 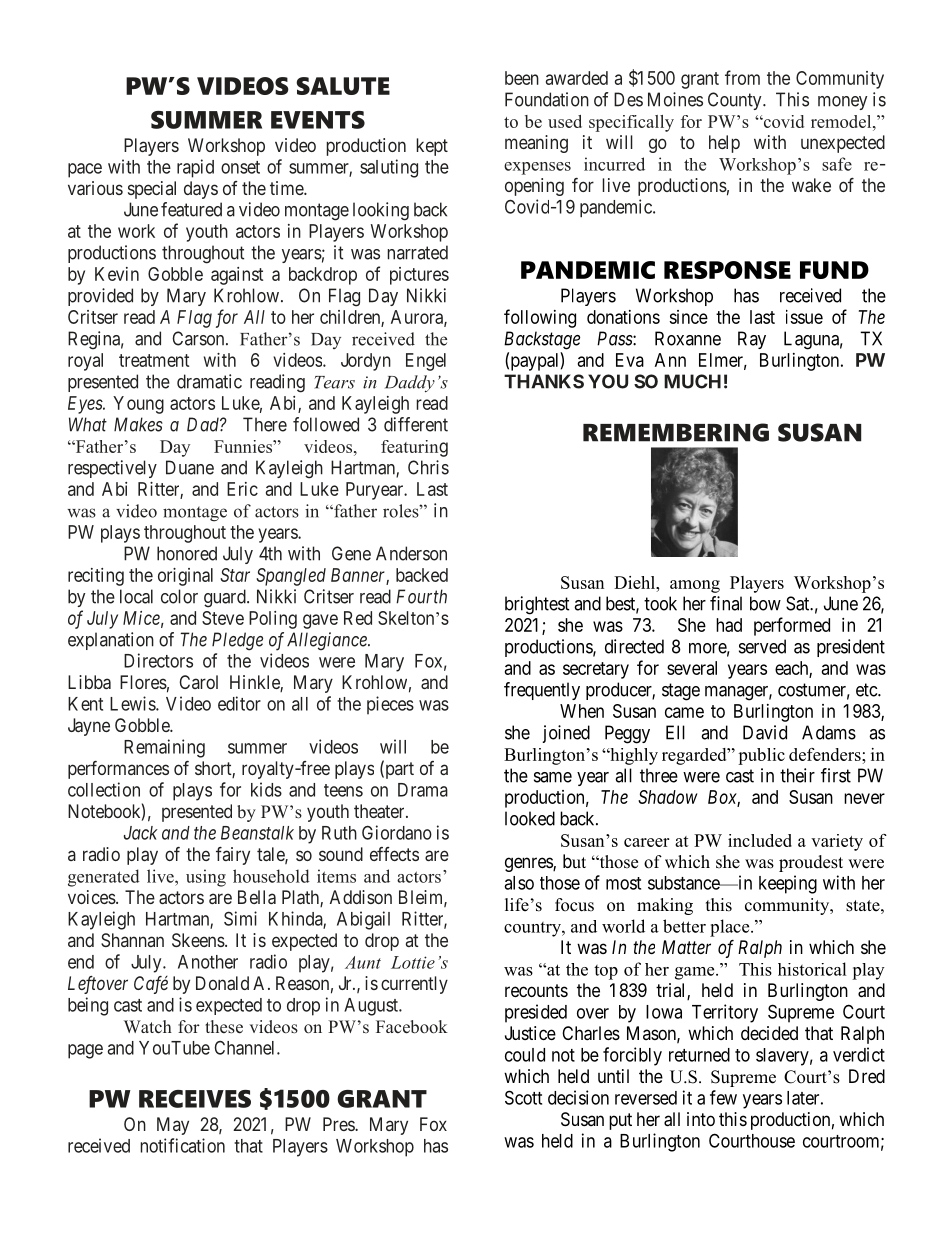 What do you see at coordinates (173, 1126) in the screenshot?
I see `May` at bounding box center [173, 1126].
